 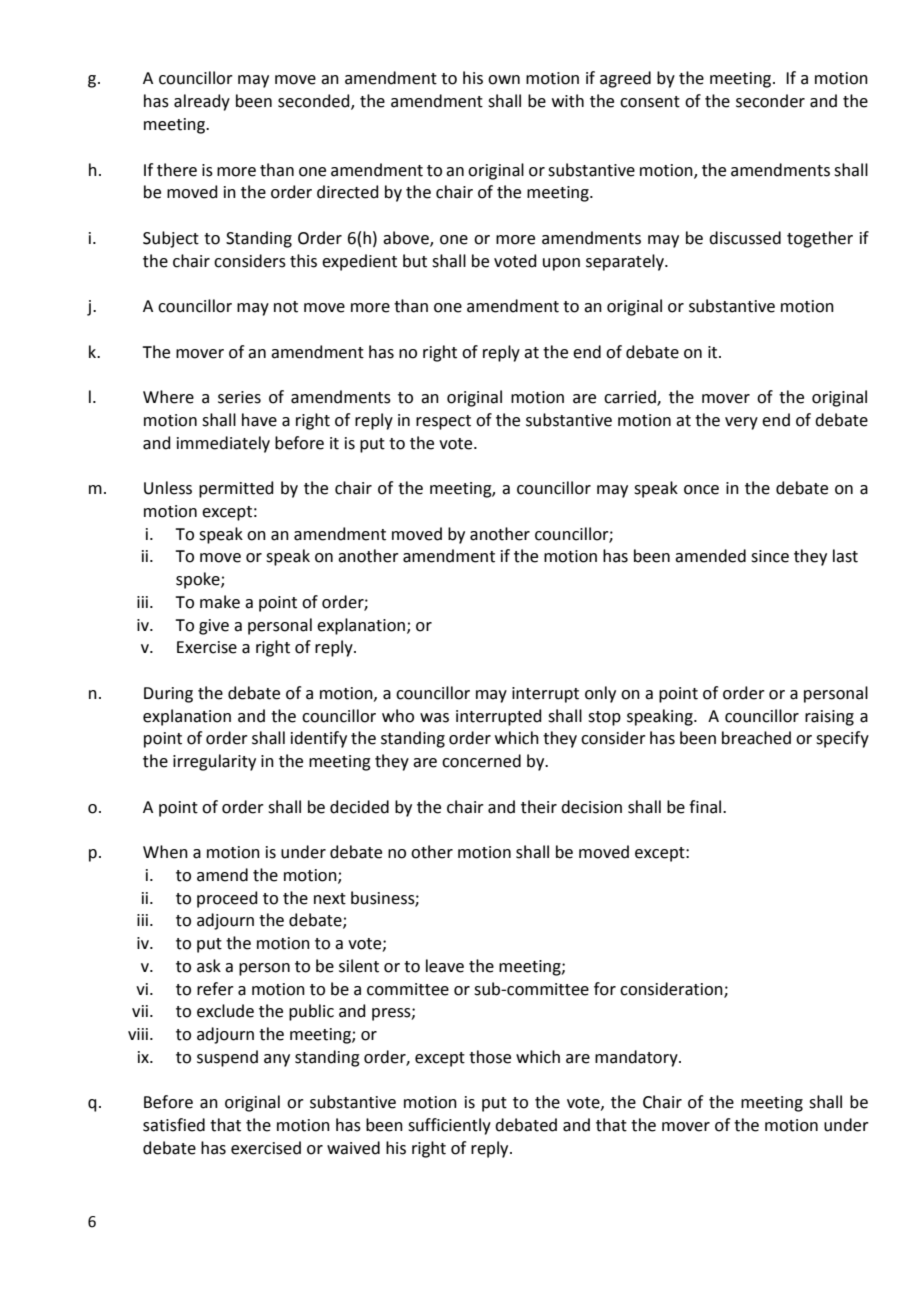 I want to click on consent, so click(x=650, y=102).
